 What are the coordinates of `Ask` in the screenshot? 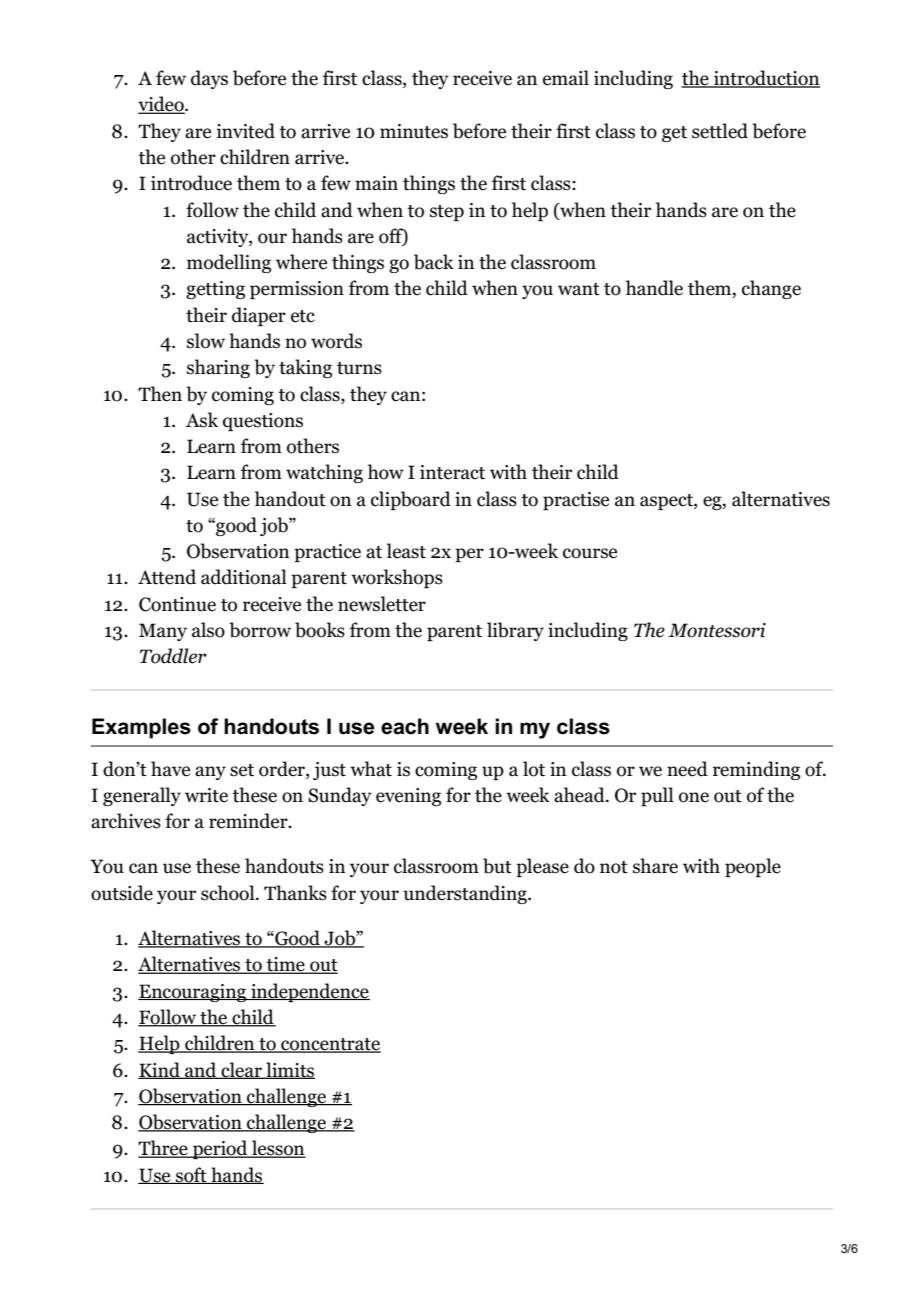 It's located at (202, 420).
